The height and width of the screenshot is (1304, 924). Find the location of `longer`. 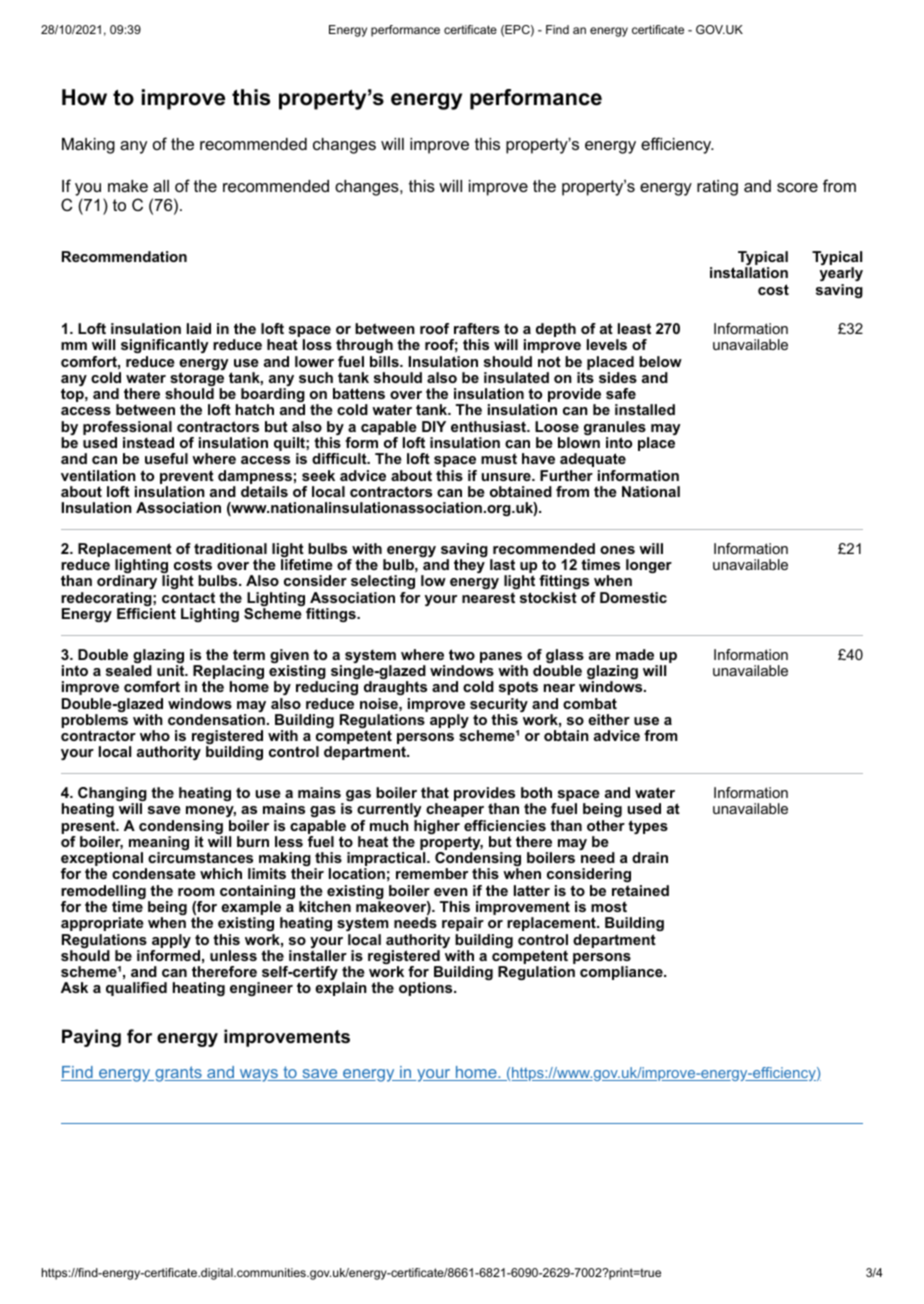

longer is located at coordinates (649, 566).
